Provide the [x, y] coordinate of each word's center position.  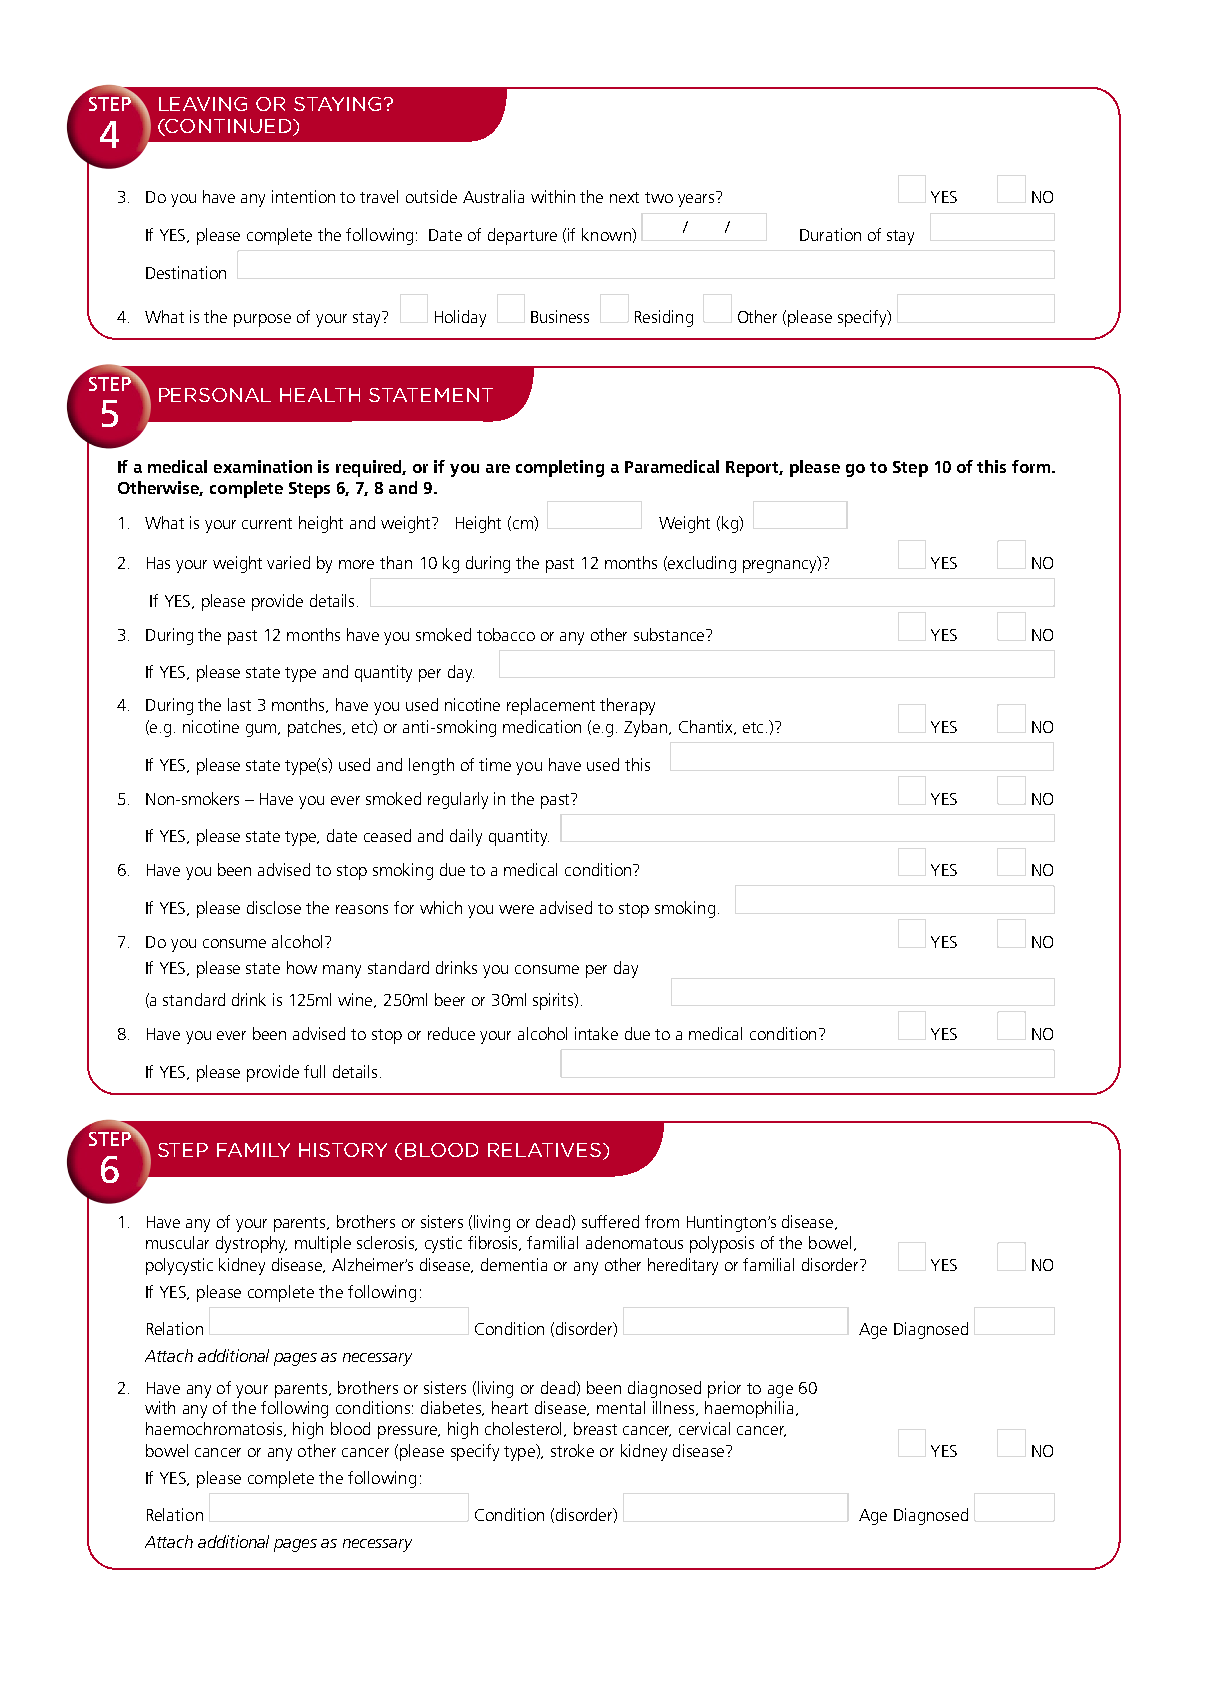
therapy [627, 706]
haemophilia [749, 1409]
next [624, 197]
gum [262, 730]
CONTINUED [229, 127]
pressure [409, 1432]
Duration [830, 234]
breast [595, 1428]
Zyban [647, 728]
